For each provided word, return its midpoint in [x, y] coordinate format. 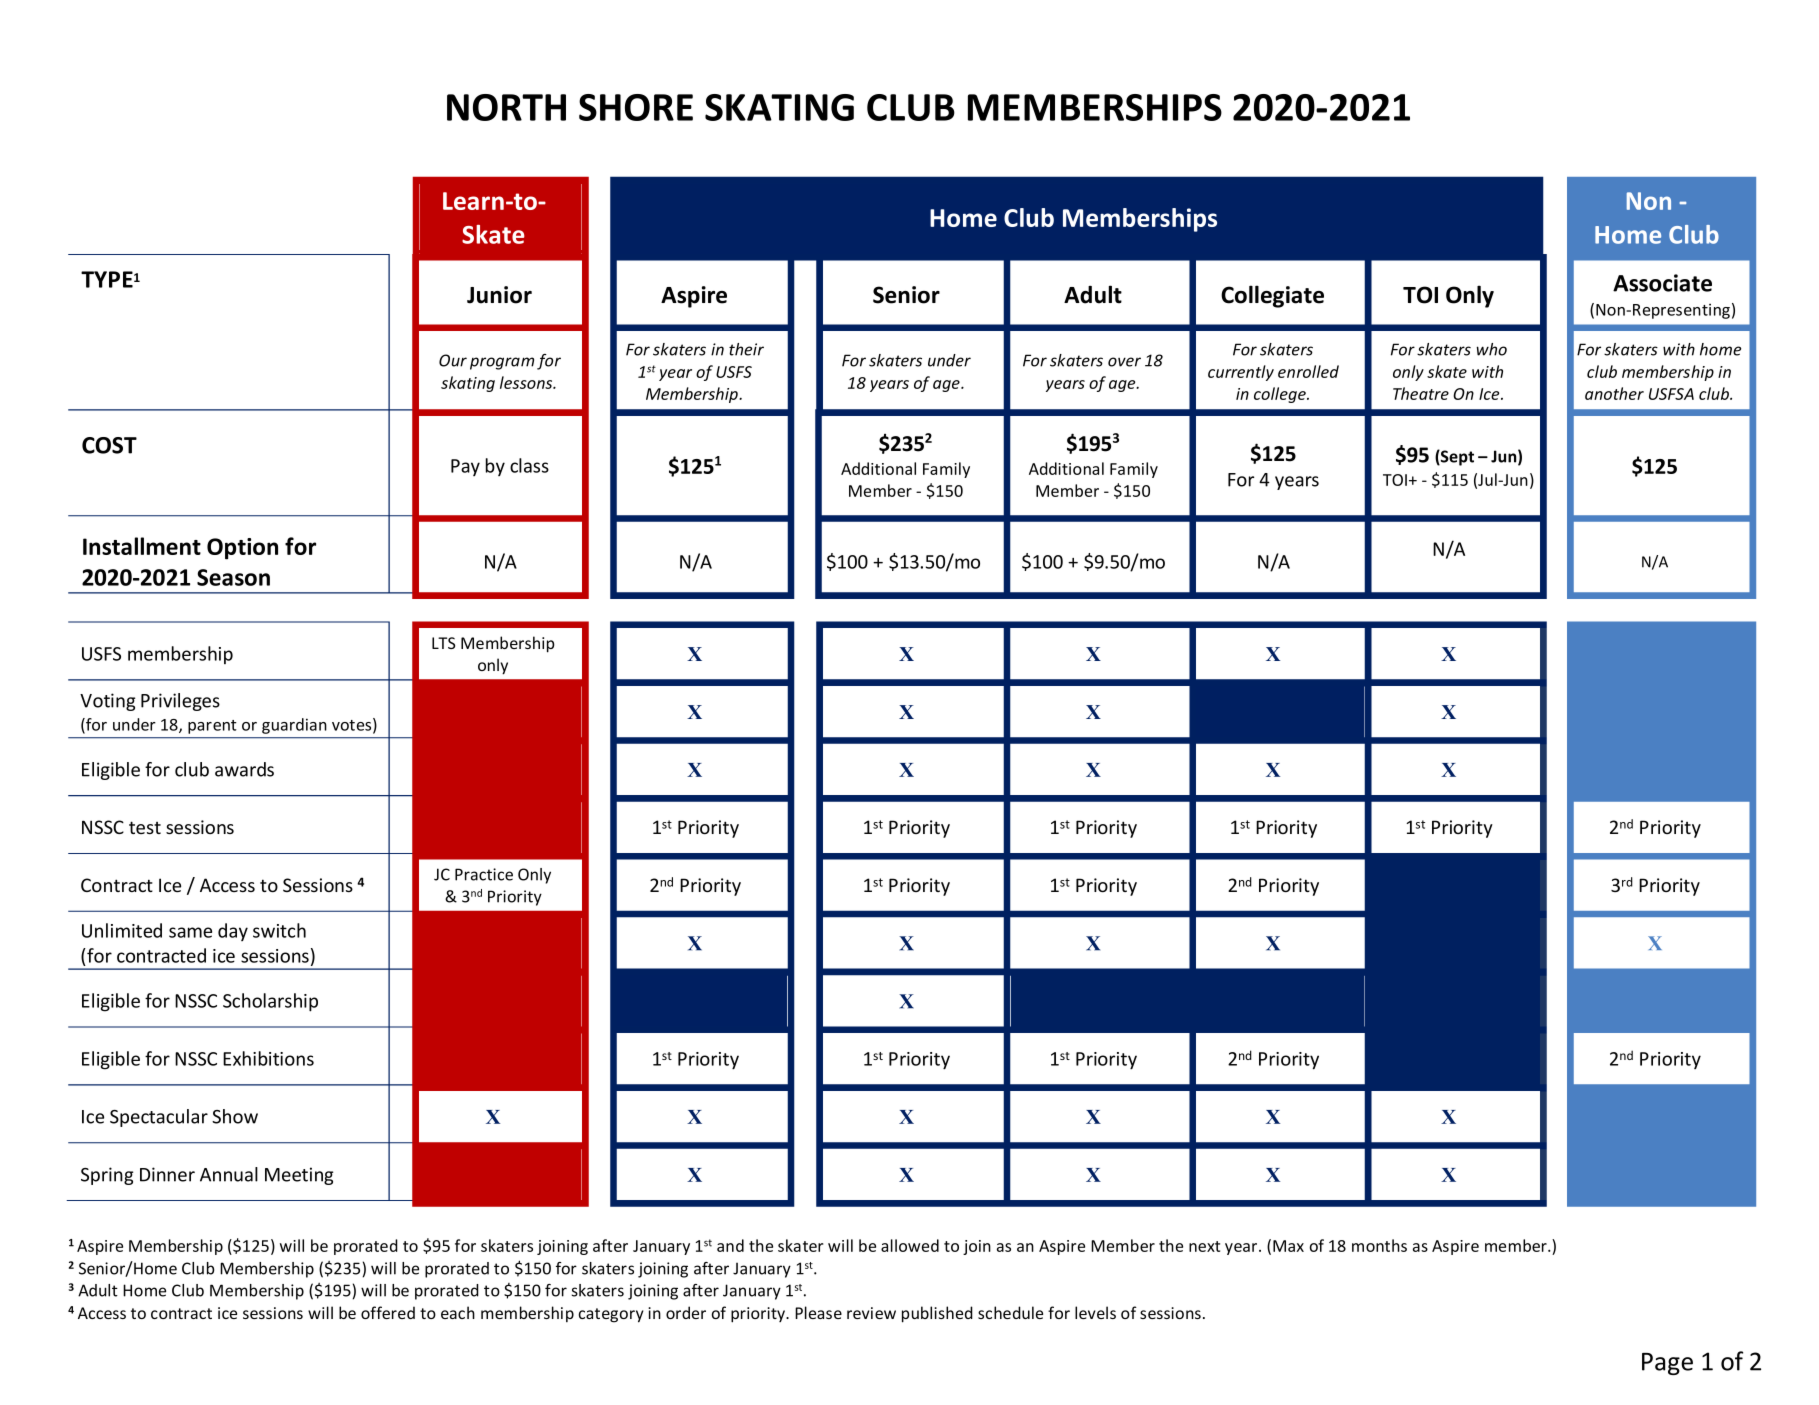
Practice [484, 874]
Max [1288, 1246]
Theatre [1421, 393]
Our [453, 360]
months [1379, 1245]
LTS [443, 643]
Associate [1662, 283]
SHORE [636, 107]
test [145, 827]
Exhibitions [268, 1058]
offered [388, 1312]
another [1614, 393]
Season [233, 577]
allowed [910, 1245]
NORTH [506, 107]
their [746, 349]
